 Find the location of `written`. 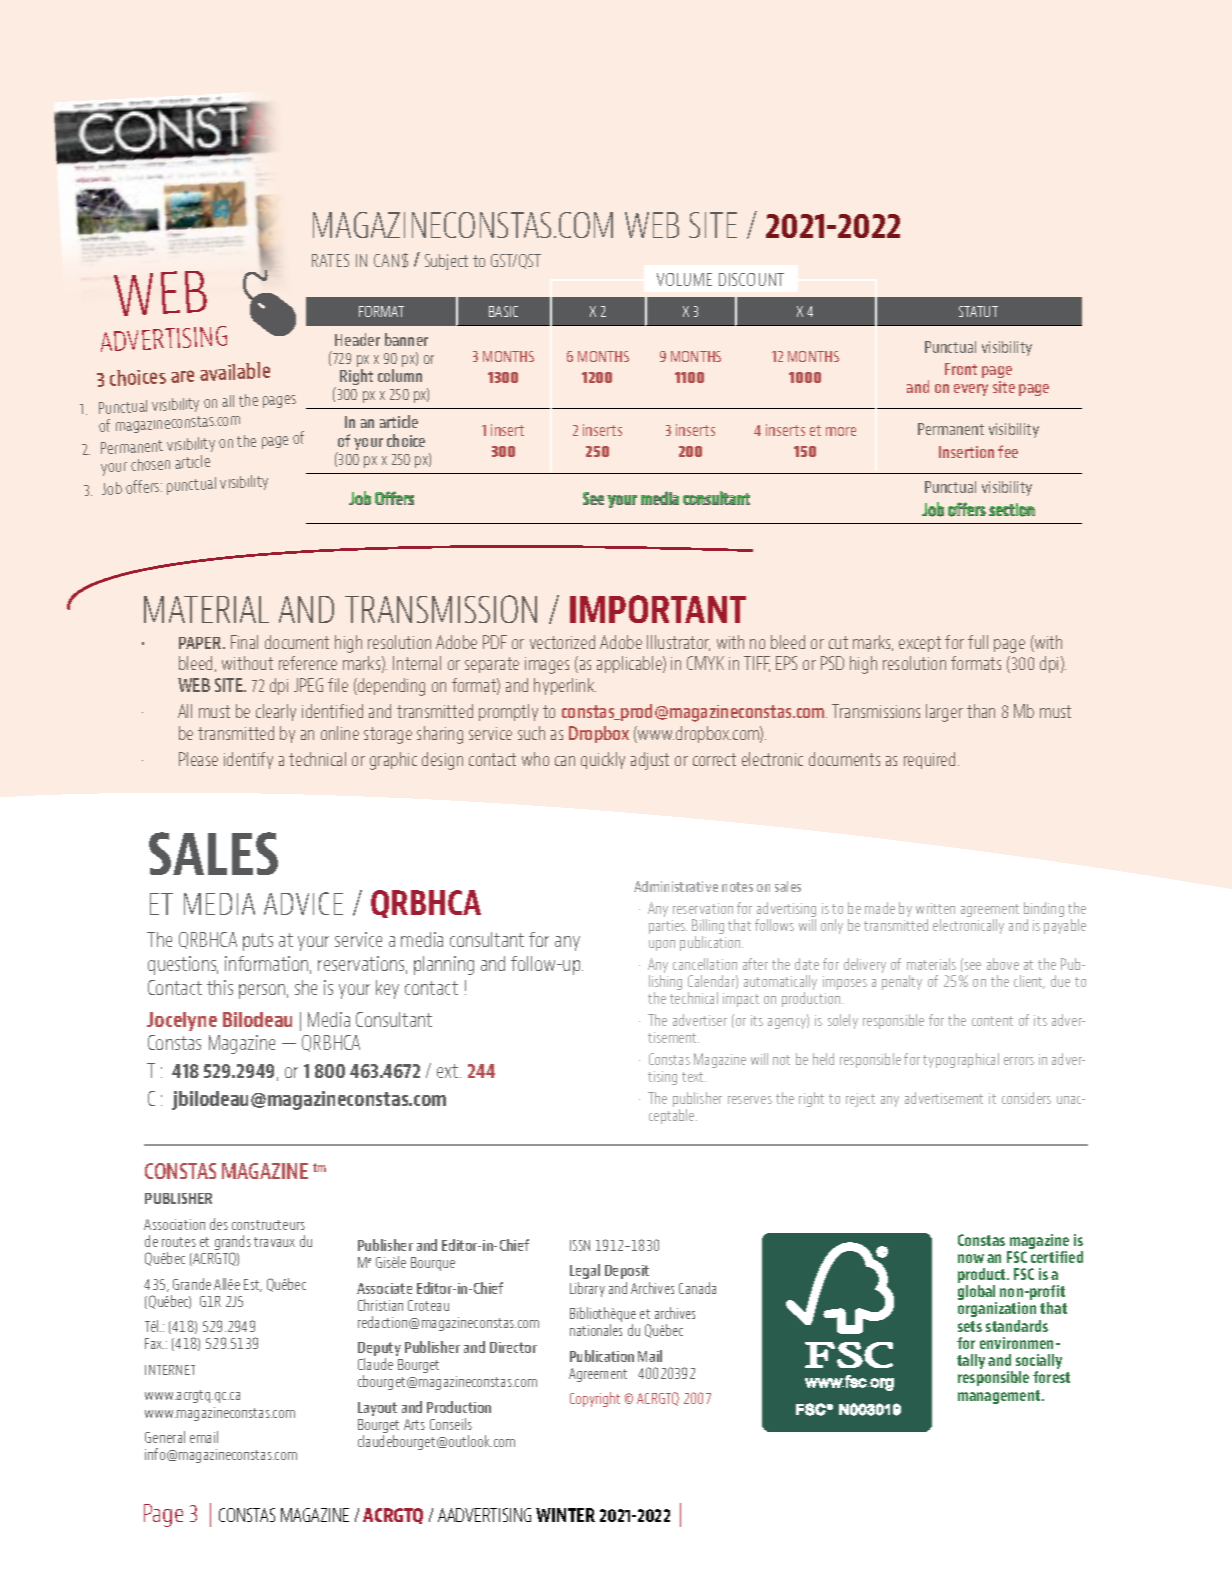

written is located at coordinates (935, 908).
